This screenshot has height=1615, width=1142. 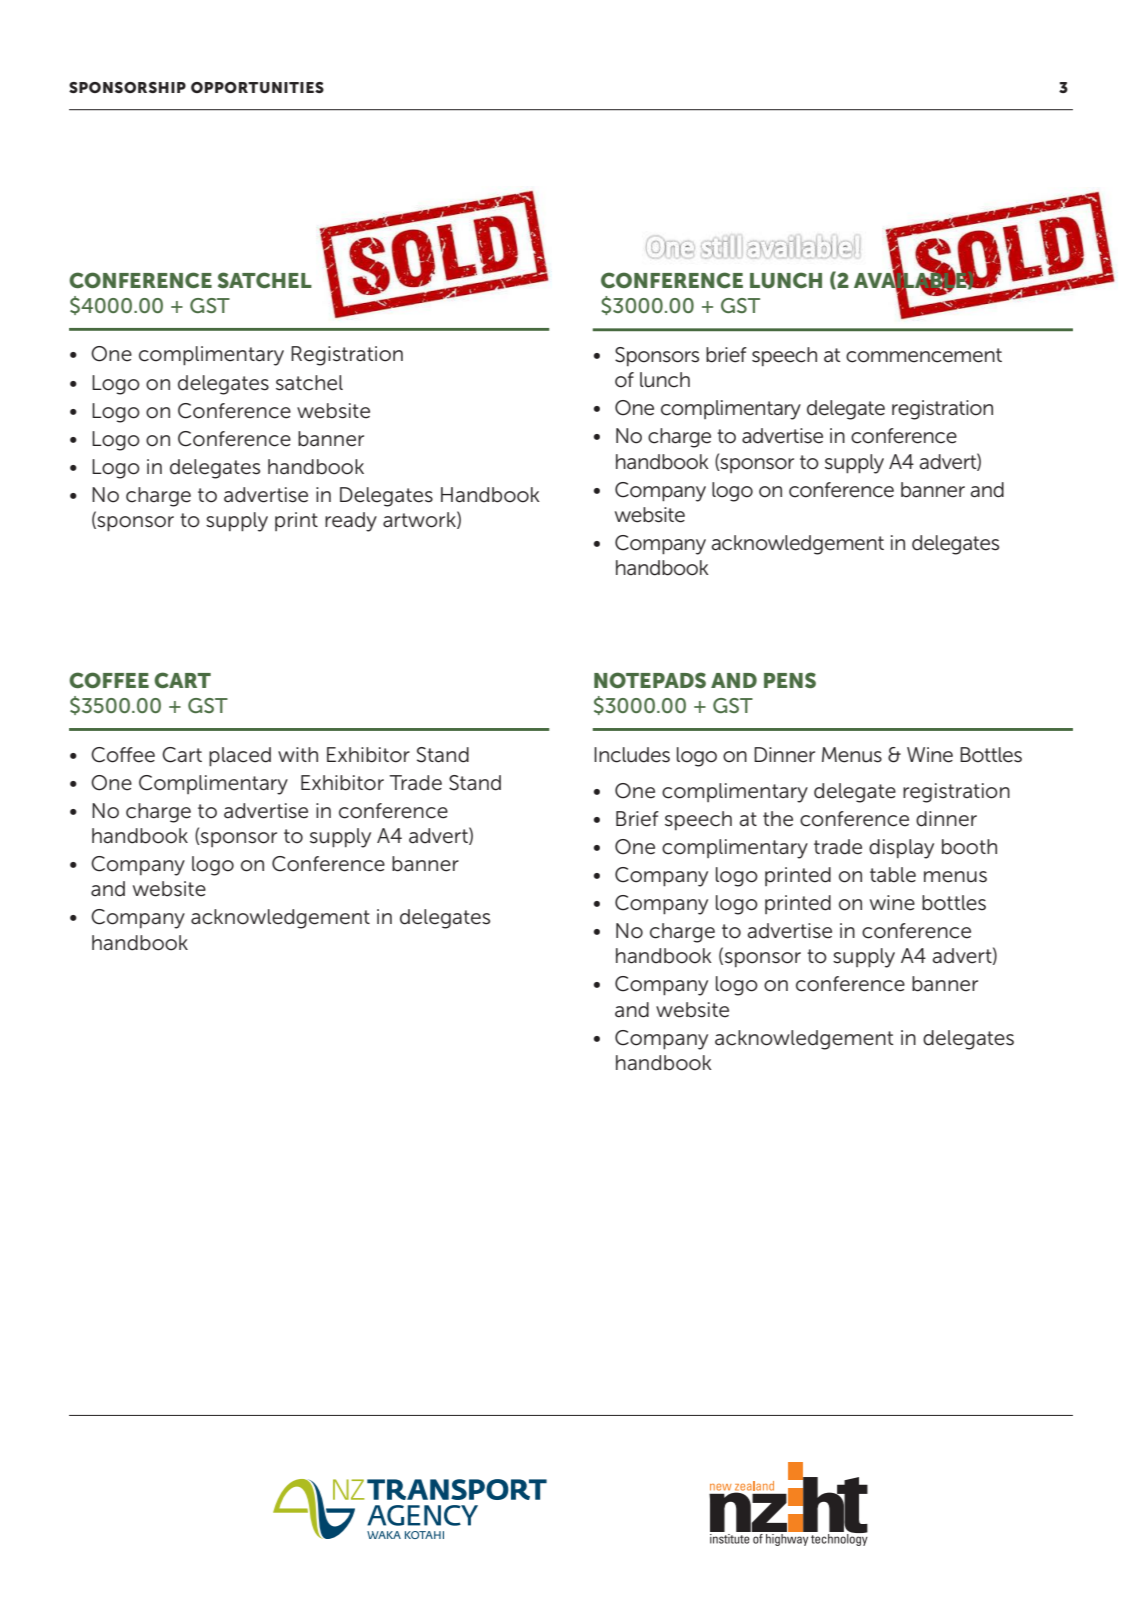 I want to click on display, so click(x=901, y=849).
